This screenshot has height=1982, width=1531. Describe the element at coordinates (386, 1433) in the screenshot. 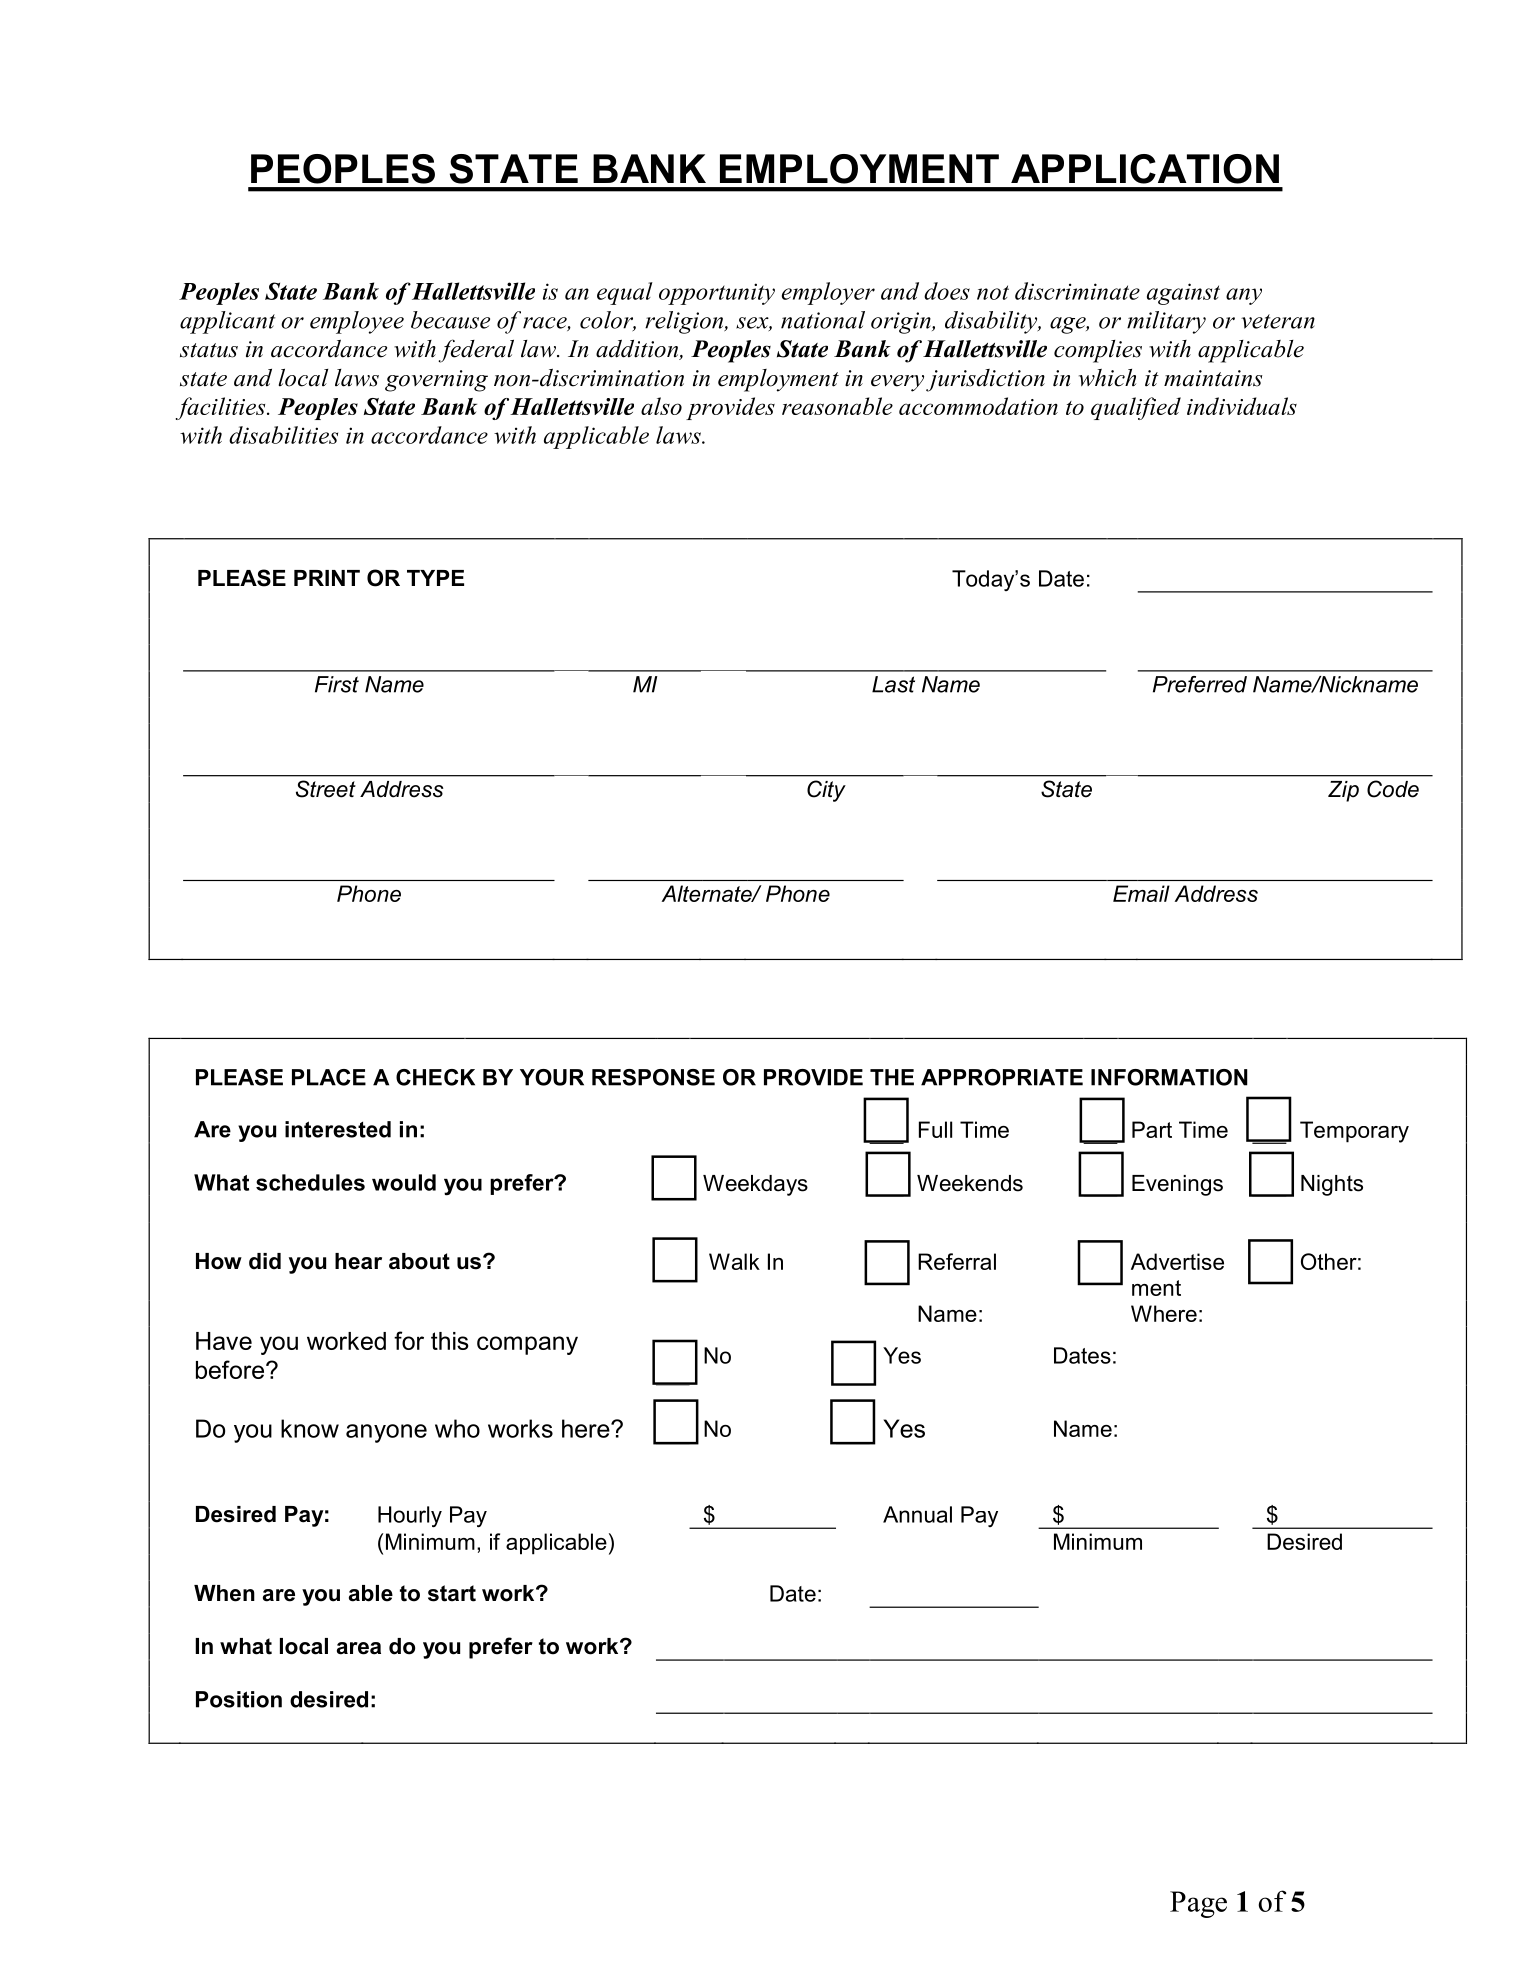

I see `anyone` at that location.
